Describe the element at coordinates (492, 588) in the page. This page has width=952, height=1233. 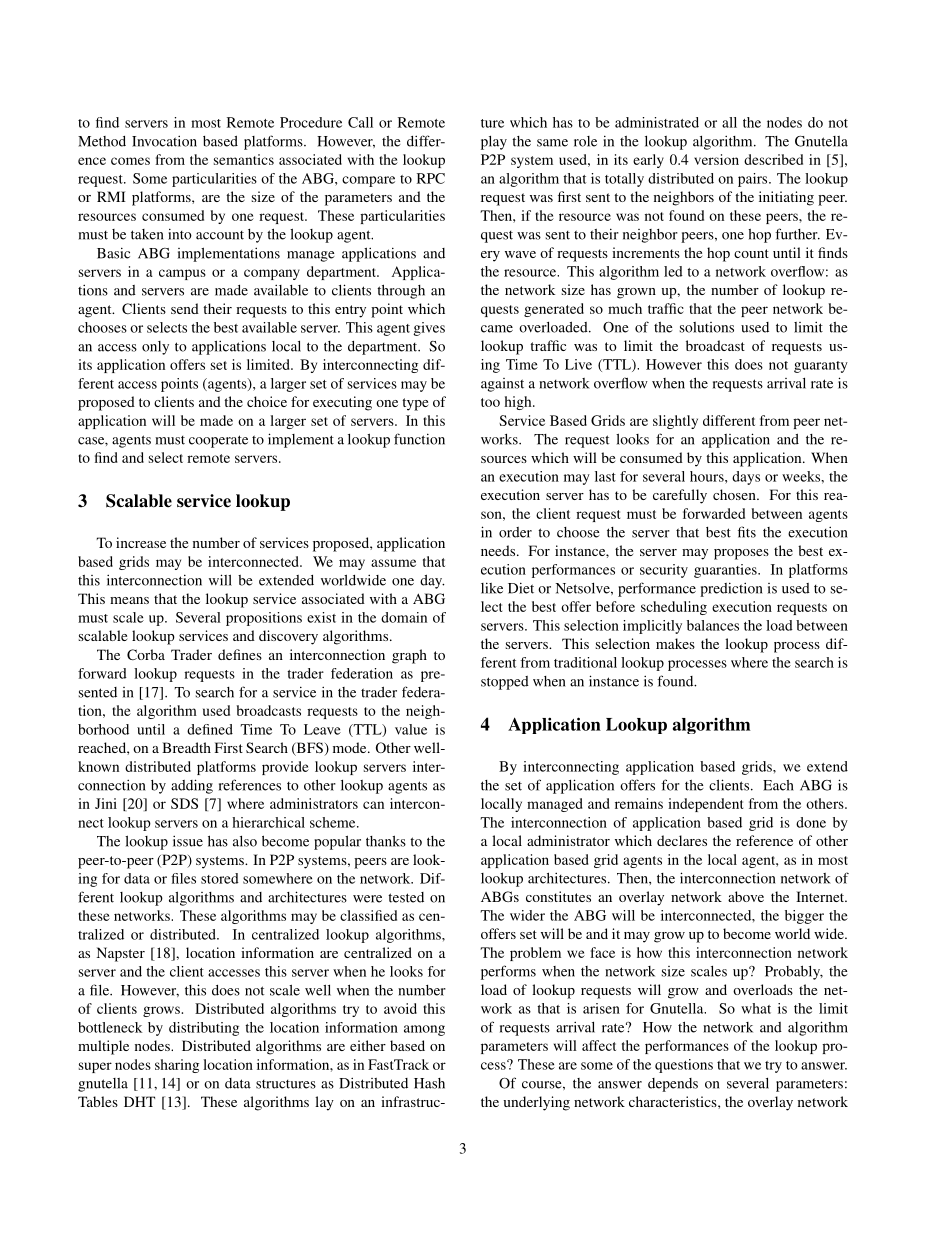
I see `like` at that location.
